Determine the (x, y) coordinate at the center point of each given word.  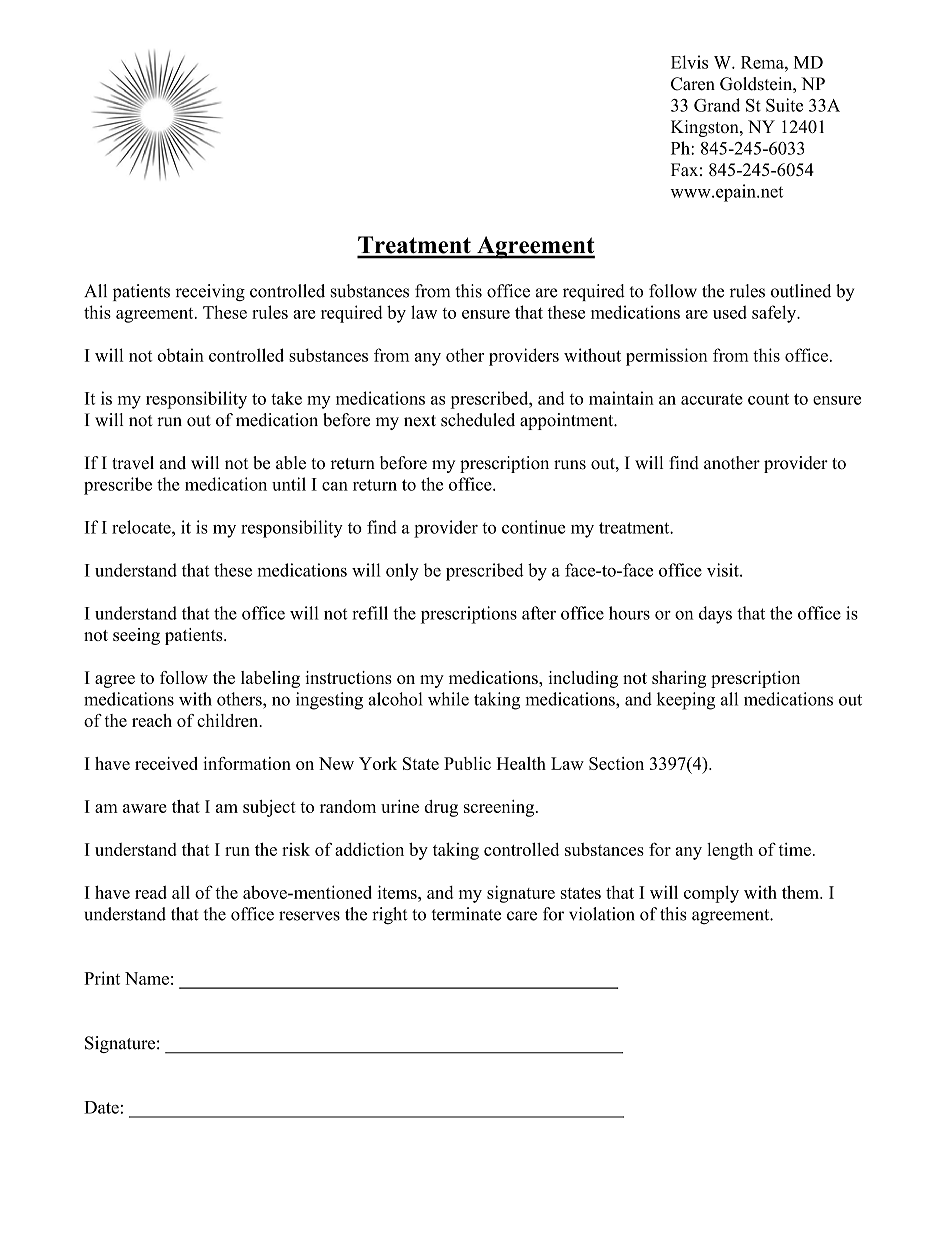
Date (101, 1107)
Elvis (689, 62)
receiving (210, 292)
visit (724, 570)
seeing (136, 636)
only (402, 572)
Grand (717, 105)
